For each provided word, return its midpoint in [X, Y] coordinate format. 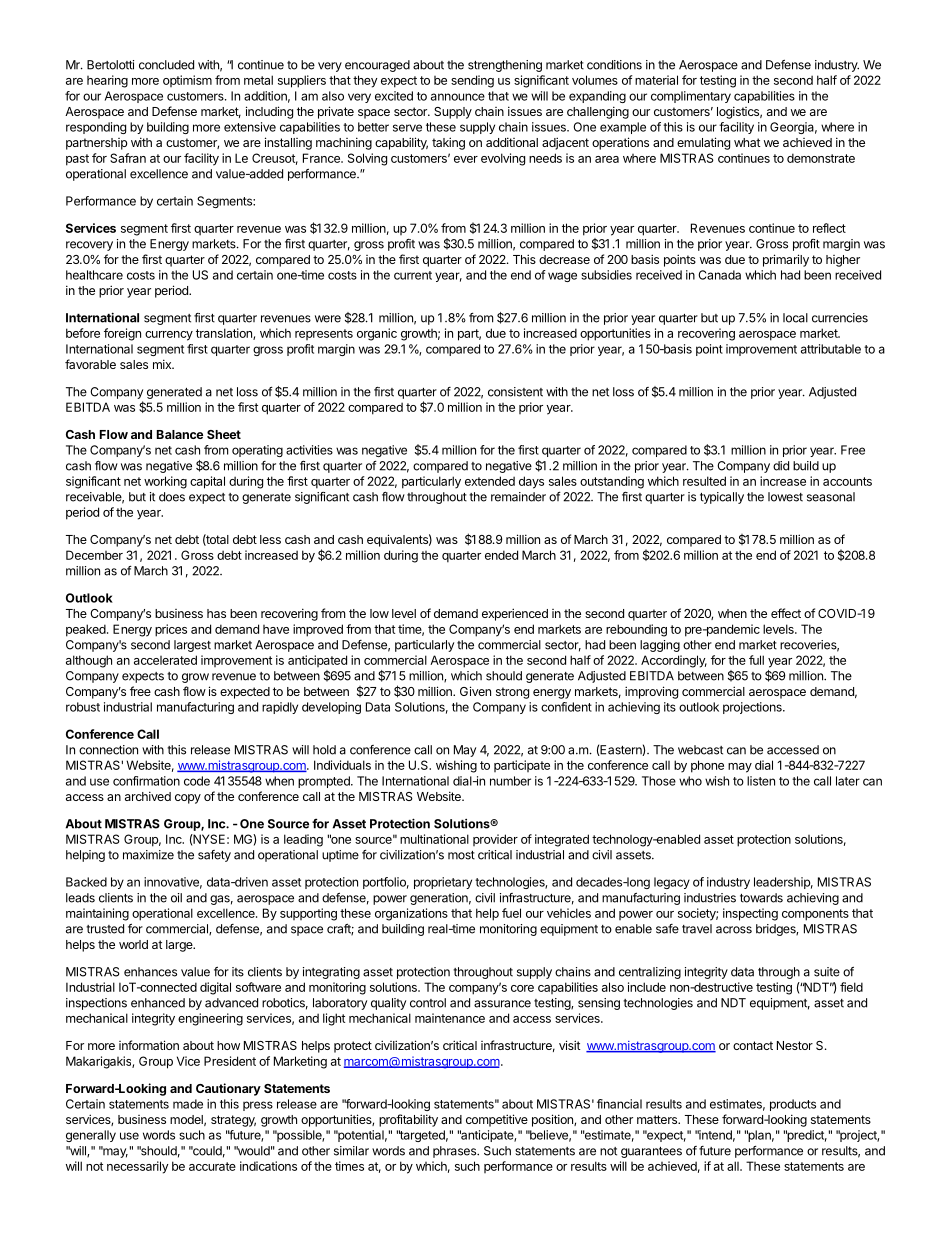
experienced [515, 614]
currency [169, 336]
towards [761, 898]
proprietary [443, 883]
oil [176, 898]
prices [171, 630]
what [747, 142]
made [188, 1104]
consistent [515, 392]
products [793, 1105]
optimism [187, 81]
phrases [455, 1152]
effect [786, 613]
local [795, 318]
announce [458, 97]
